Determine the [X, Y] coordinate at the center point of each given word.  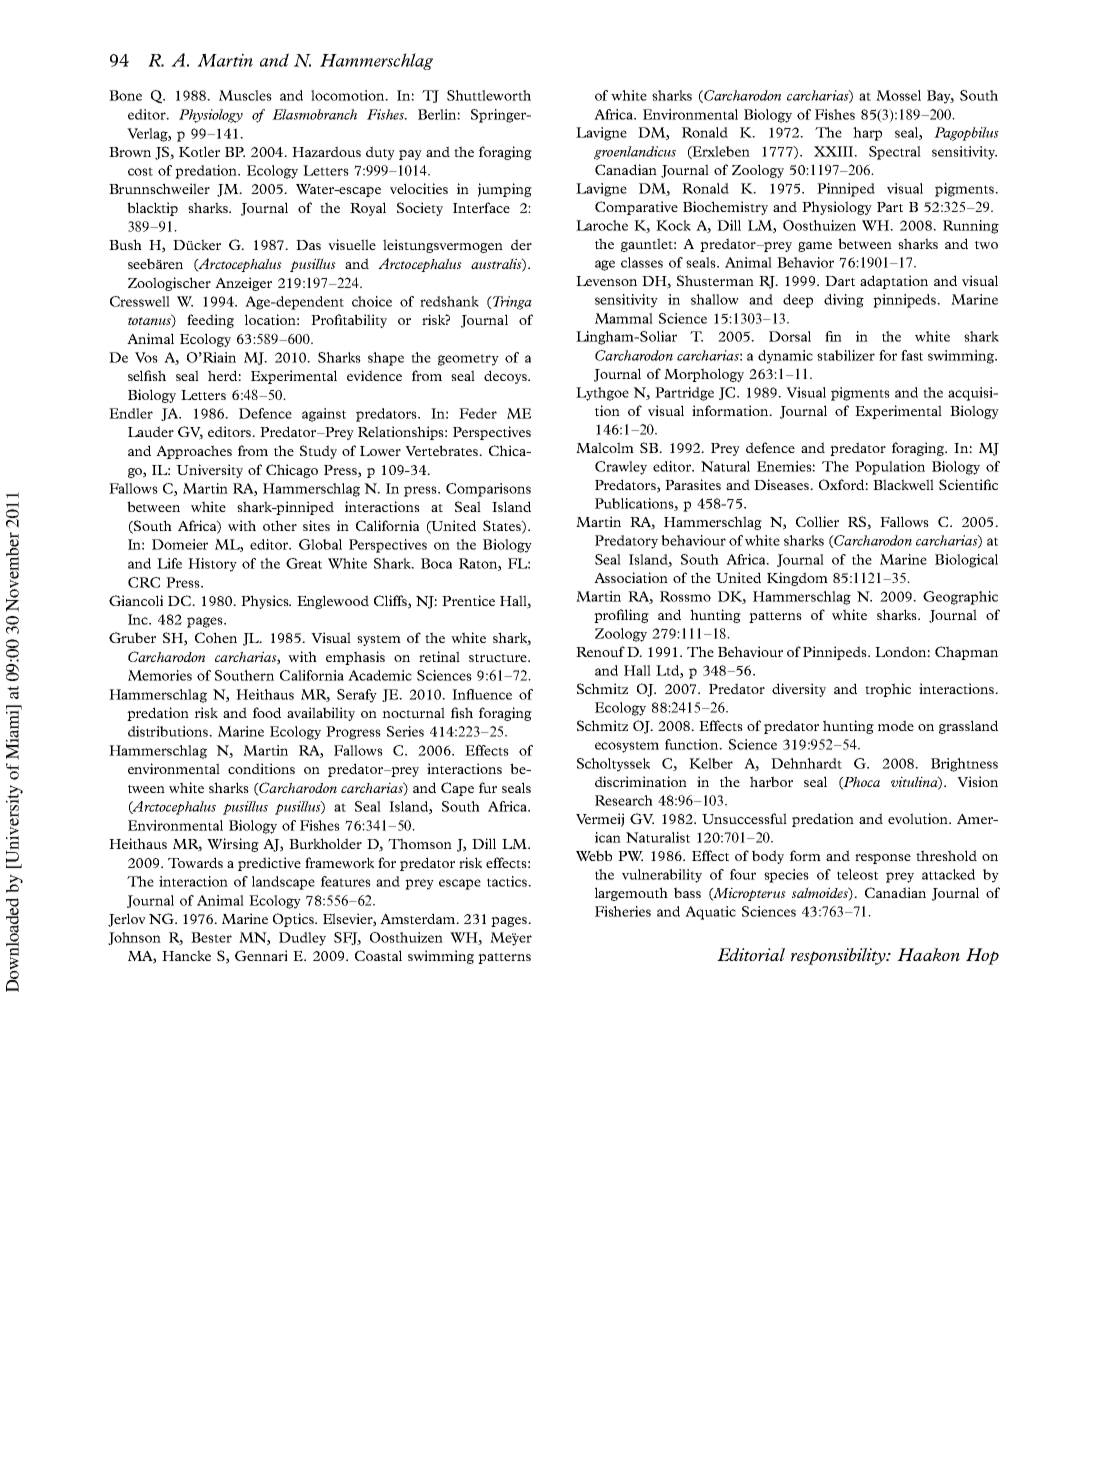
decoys [506, 377]
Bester [211, 937]
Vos [146, 357]
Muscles [245, 95]
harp [867, 134]
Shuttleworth [489, 95]
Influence [482, 694]
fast [912, 355]
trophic [888, 690]
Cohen [216, 637]
